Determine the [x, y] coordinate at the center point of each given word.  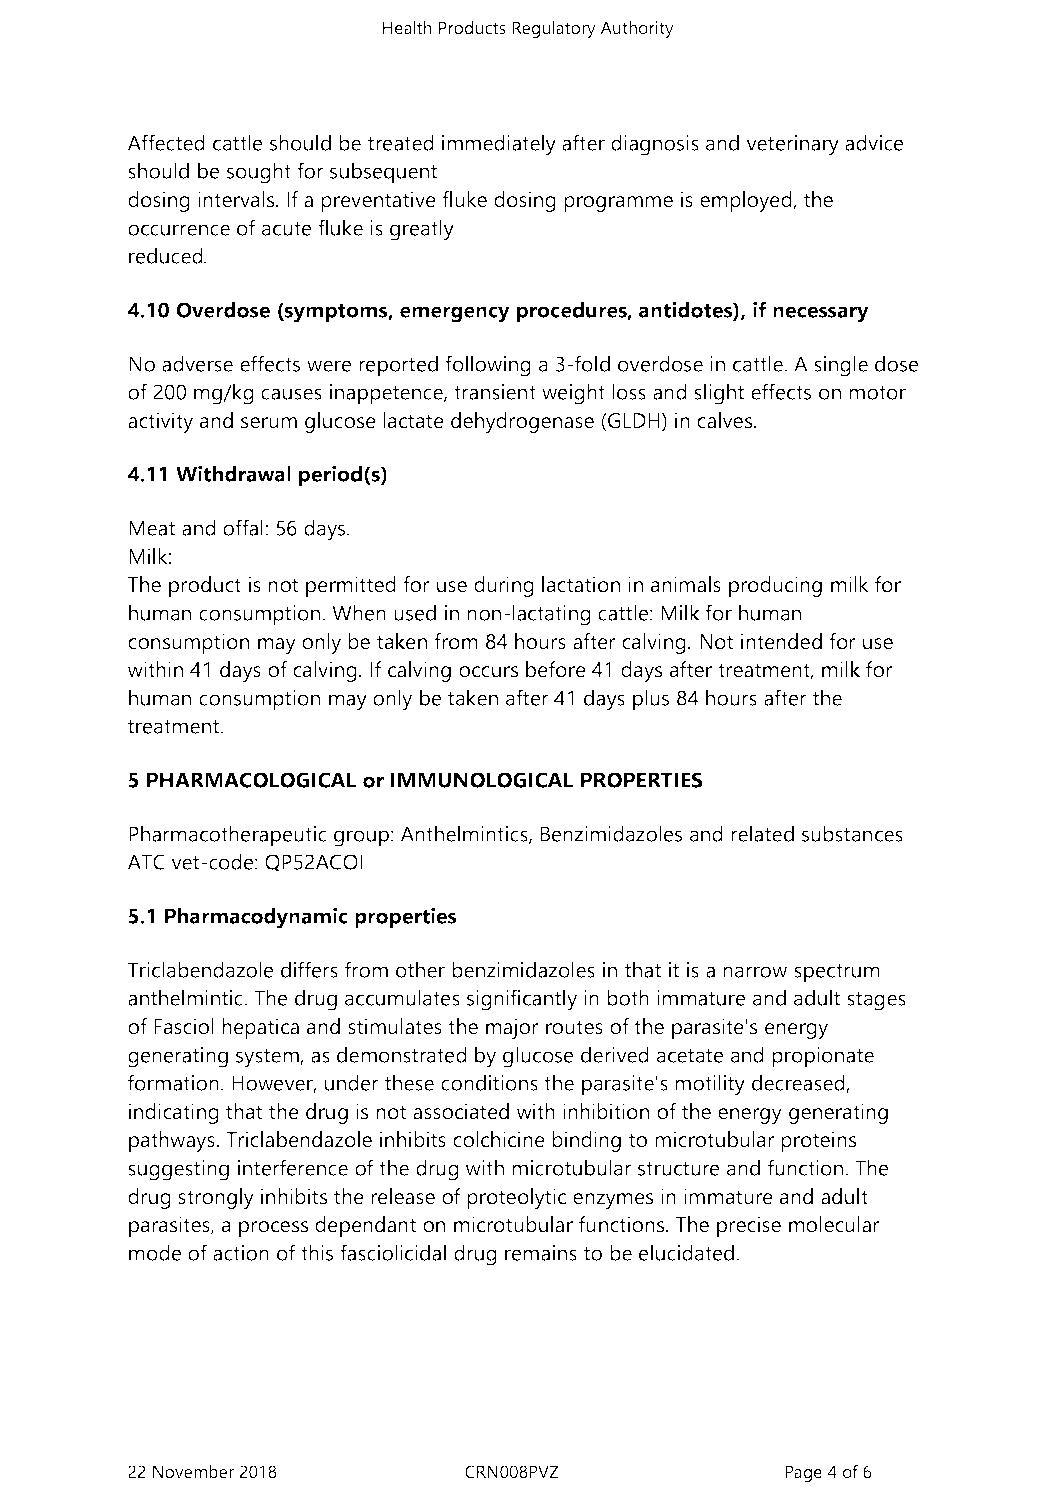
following [488, 366]
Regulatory [554, 29]
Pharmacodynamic [256, 918]
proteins [818, 1141]
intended [781, 641]
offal [243, 527]
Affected [166, 142]
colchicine [499, 1139]
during [504, 586]
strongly [216, 1198]
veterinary [793, 145]
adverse [197, 363]
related [762, 833]
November [193, 1471]
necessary [821, 314]
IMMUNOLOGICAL [482, 780]
